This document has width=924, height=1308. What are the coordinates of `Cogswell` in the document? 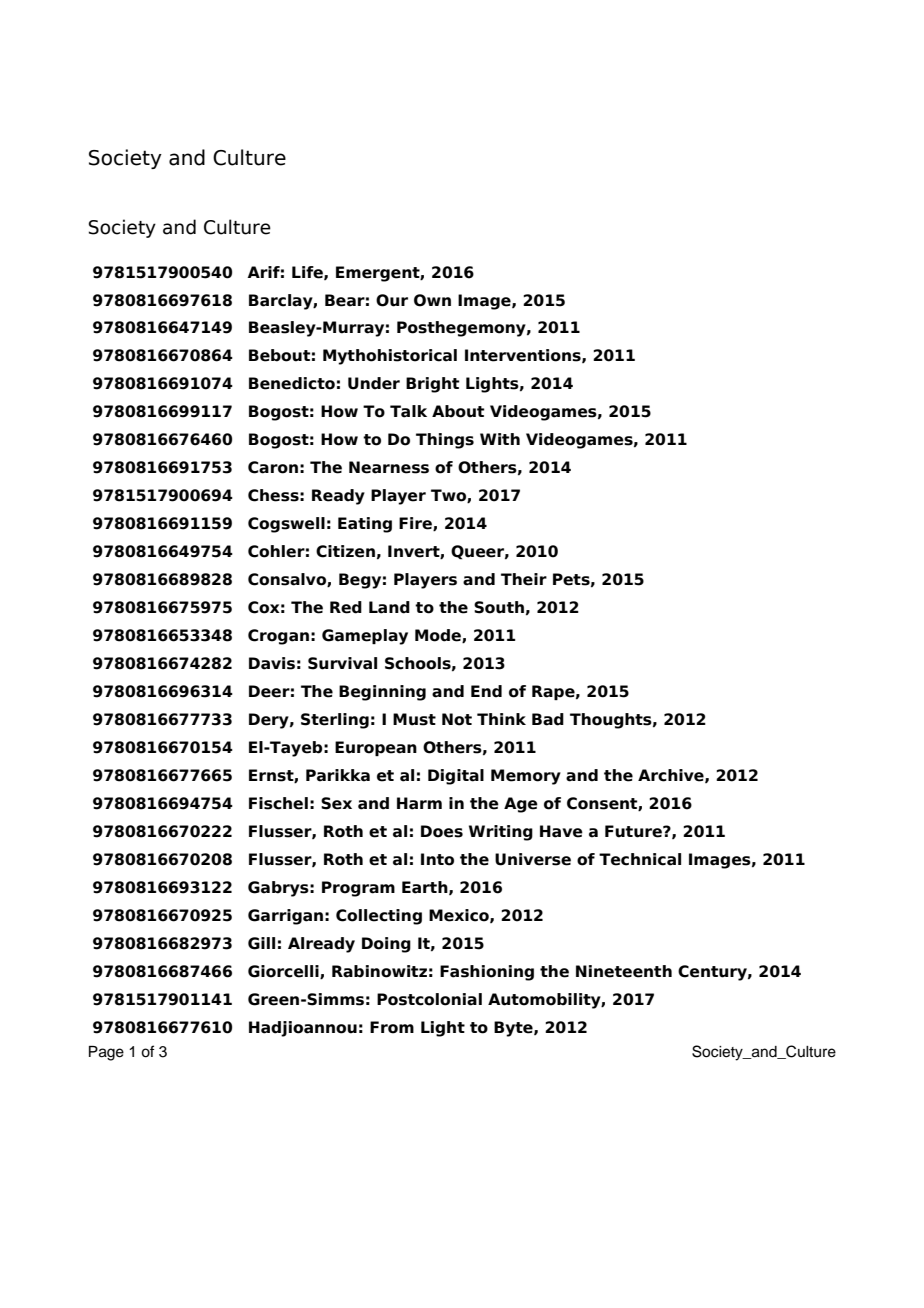 It's located at (286, 525).
